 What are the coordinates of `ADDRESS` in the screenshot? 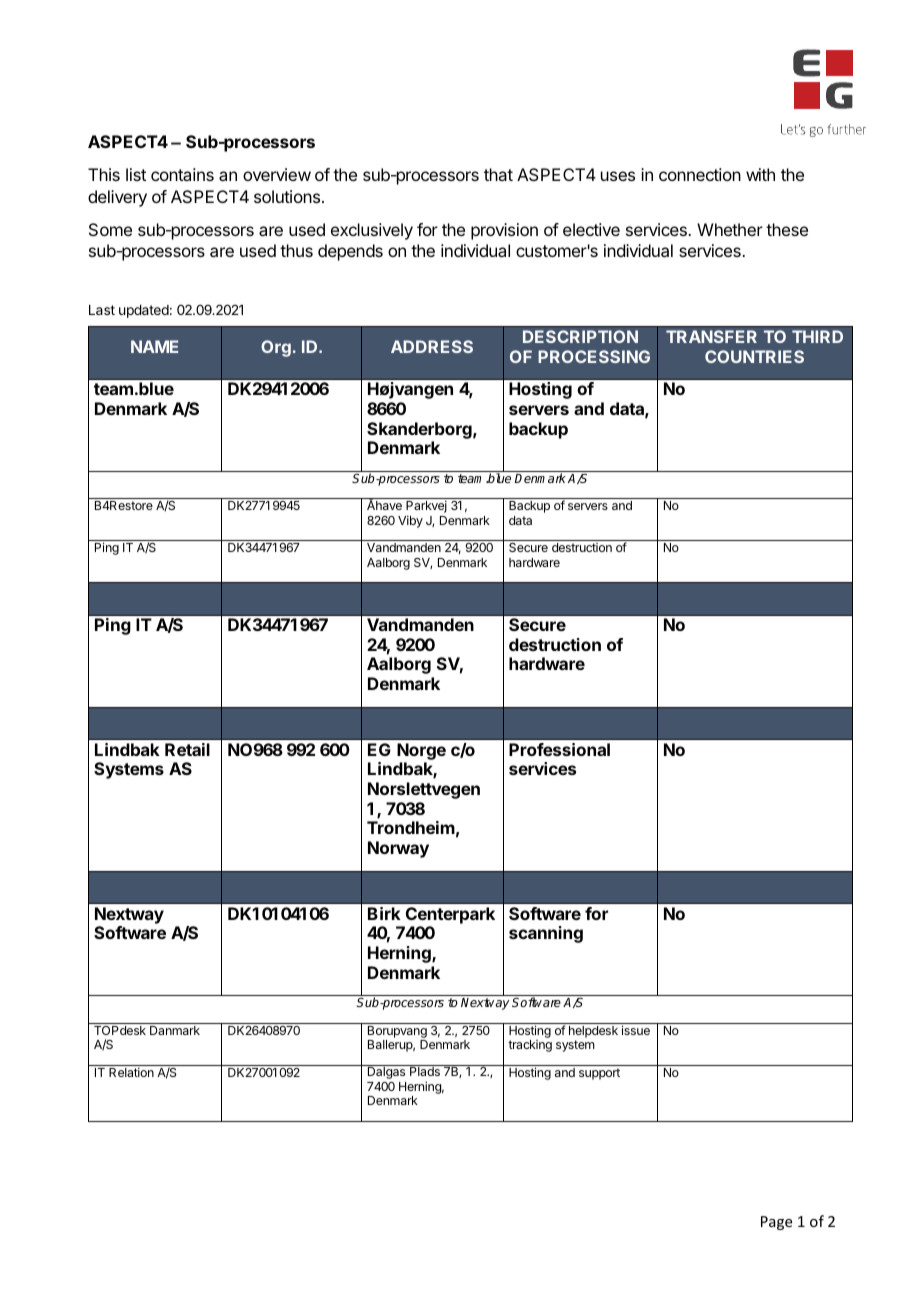 It's located at (432, 346).
